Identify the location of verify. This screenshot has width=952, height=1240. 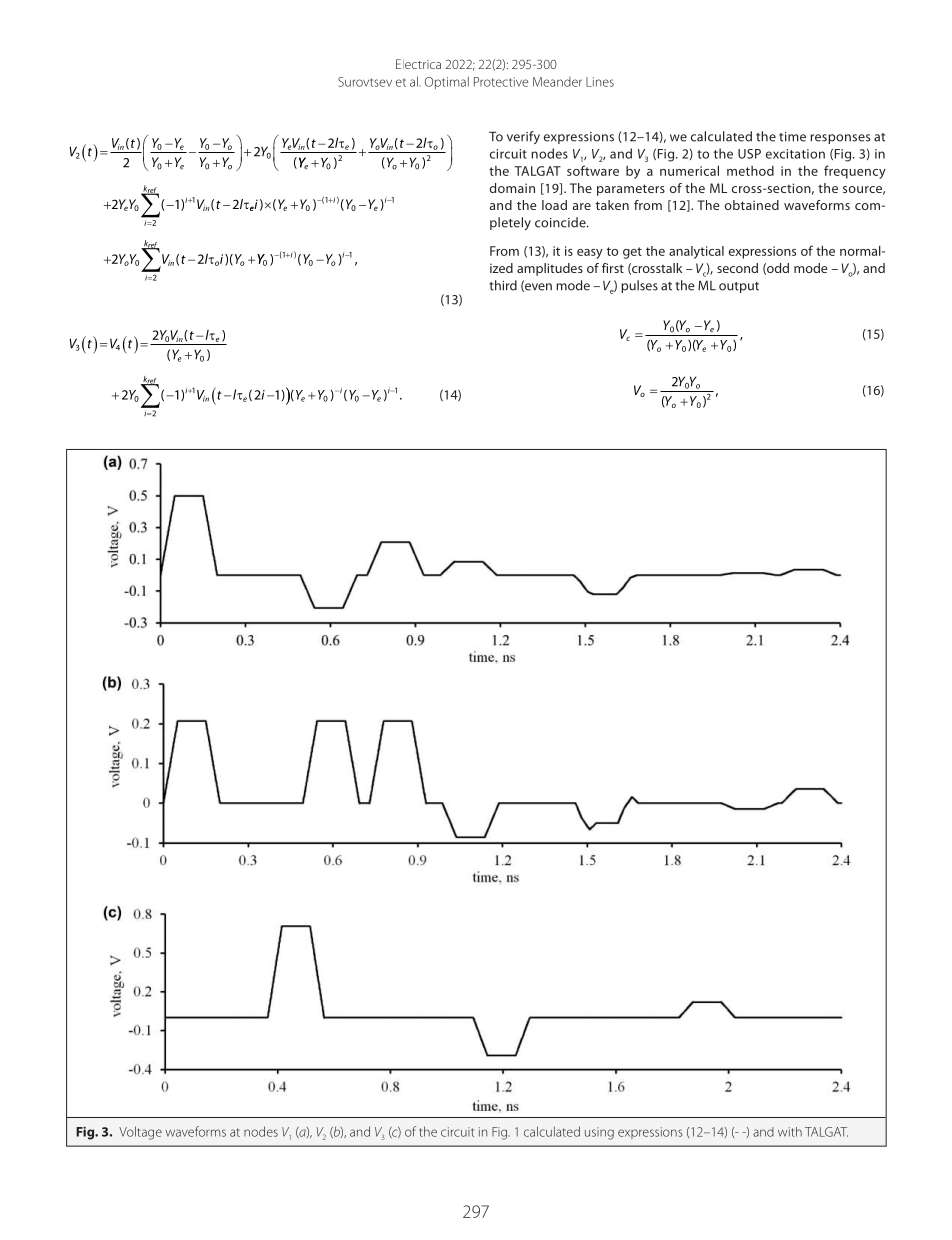
(523, 137).
